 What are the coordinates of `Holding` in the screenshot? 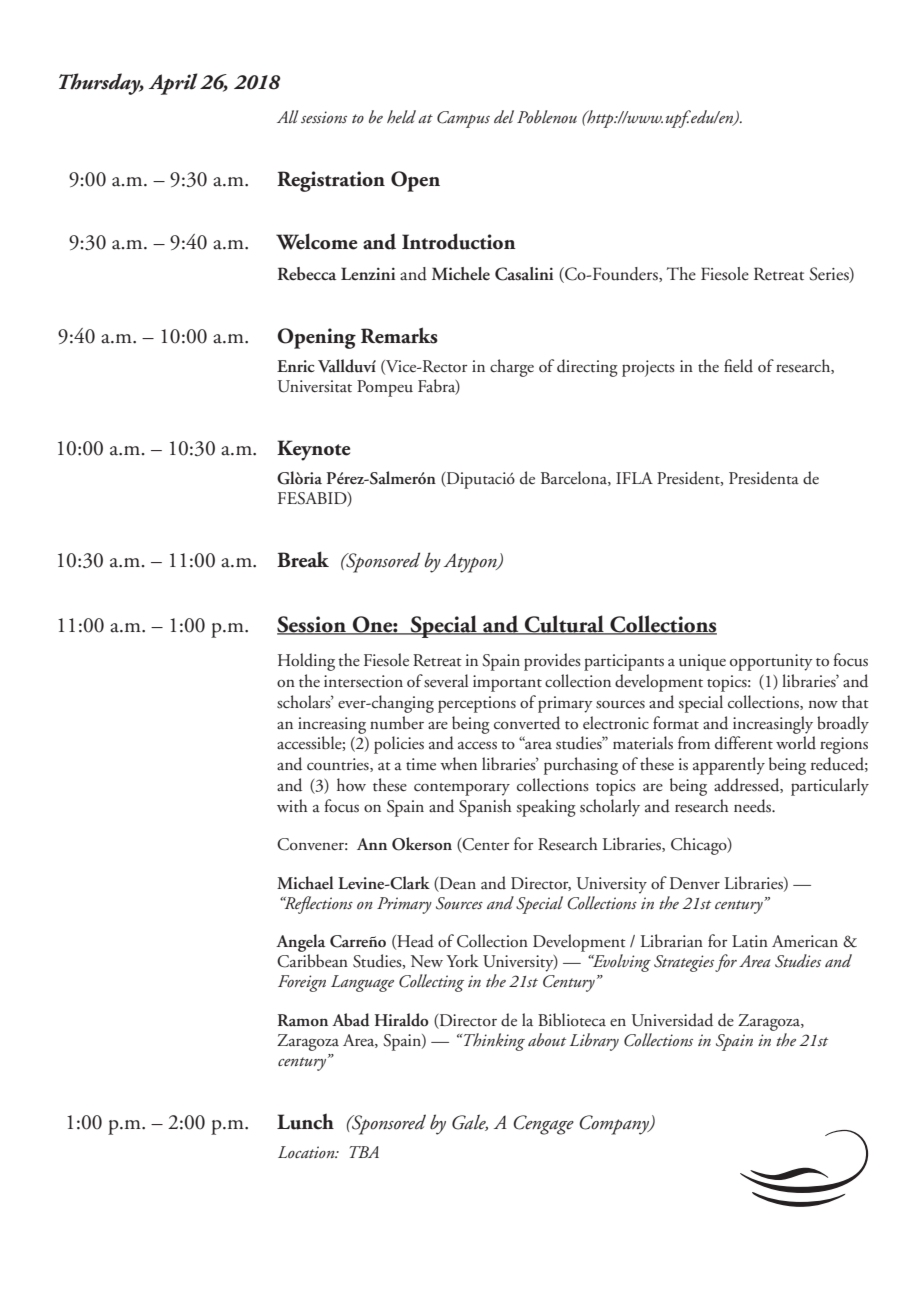 It's located at (306, 662).
